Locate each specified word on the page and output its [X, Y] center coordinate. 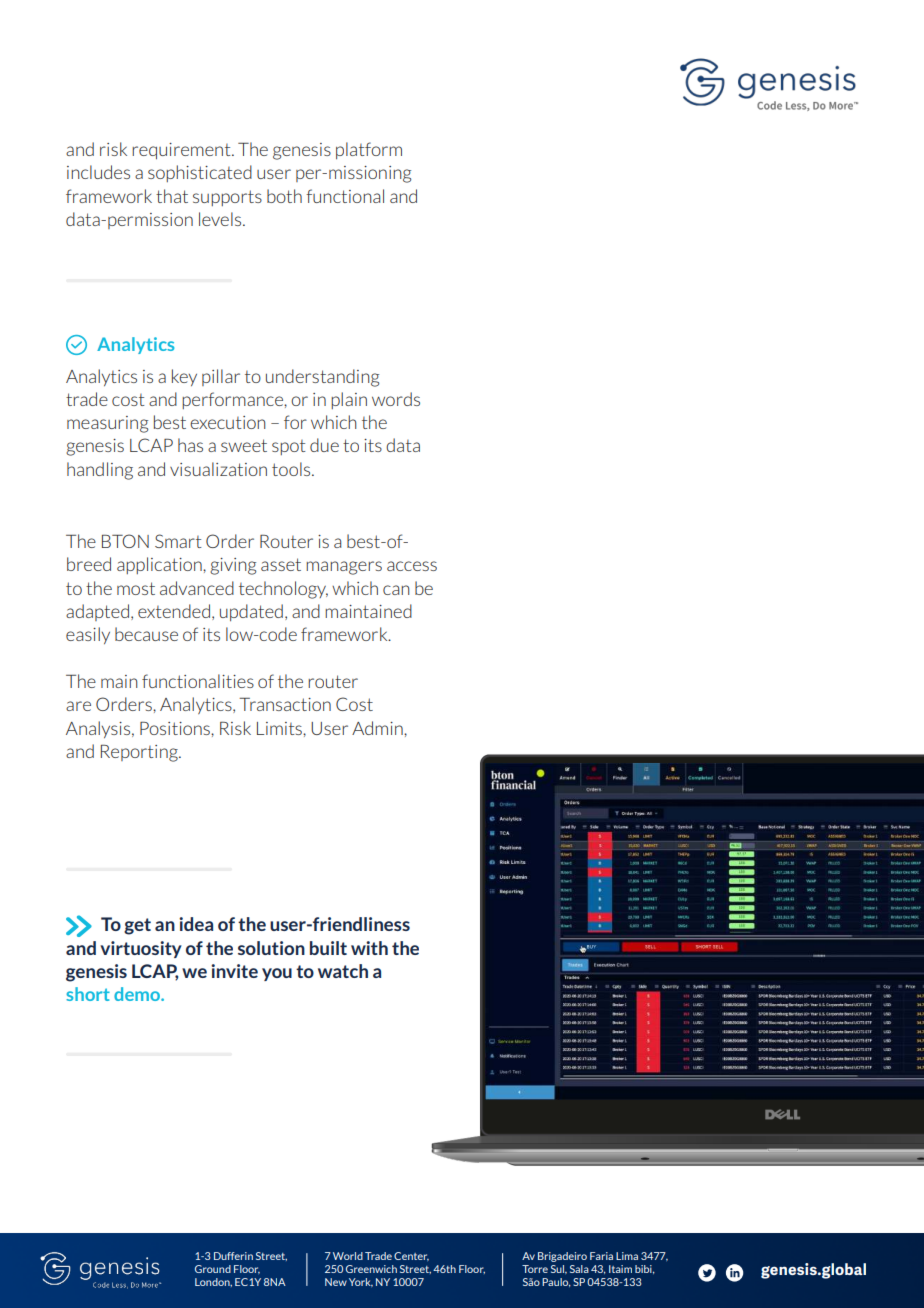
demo [138, 994]
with [369, 948]
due [324, 445]
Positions [176, 728]
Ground [213, 1269]
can [396, 590]
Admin [378, 728]
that [172, 196]
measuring [107, 424]
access [412, 566]
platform [369, 150]
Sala [579, 1269]
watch [343, 971]
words [396, 399]
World [348, 1256]
